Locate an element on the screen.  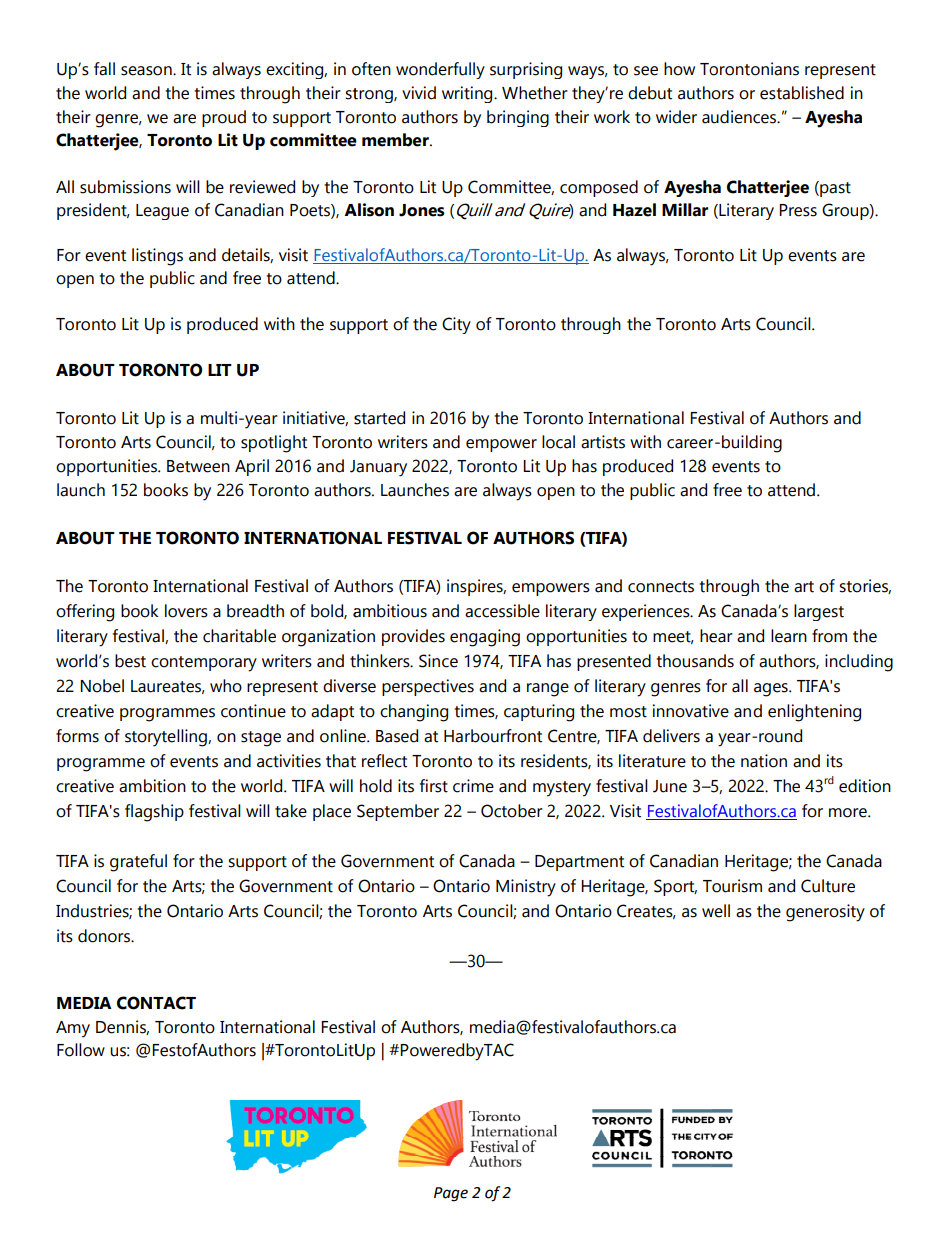
Page is located at coordinates (451, 1194).
